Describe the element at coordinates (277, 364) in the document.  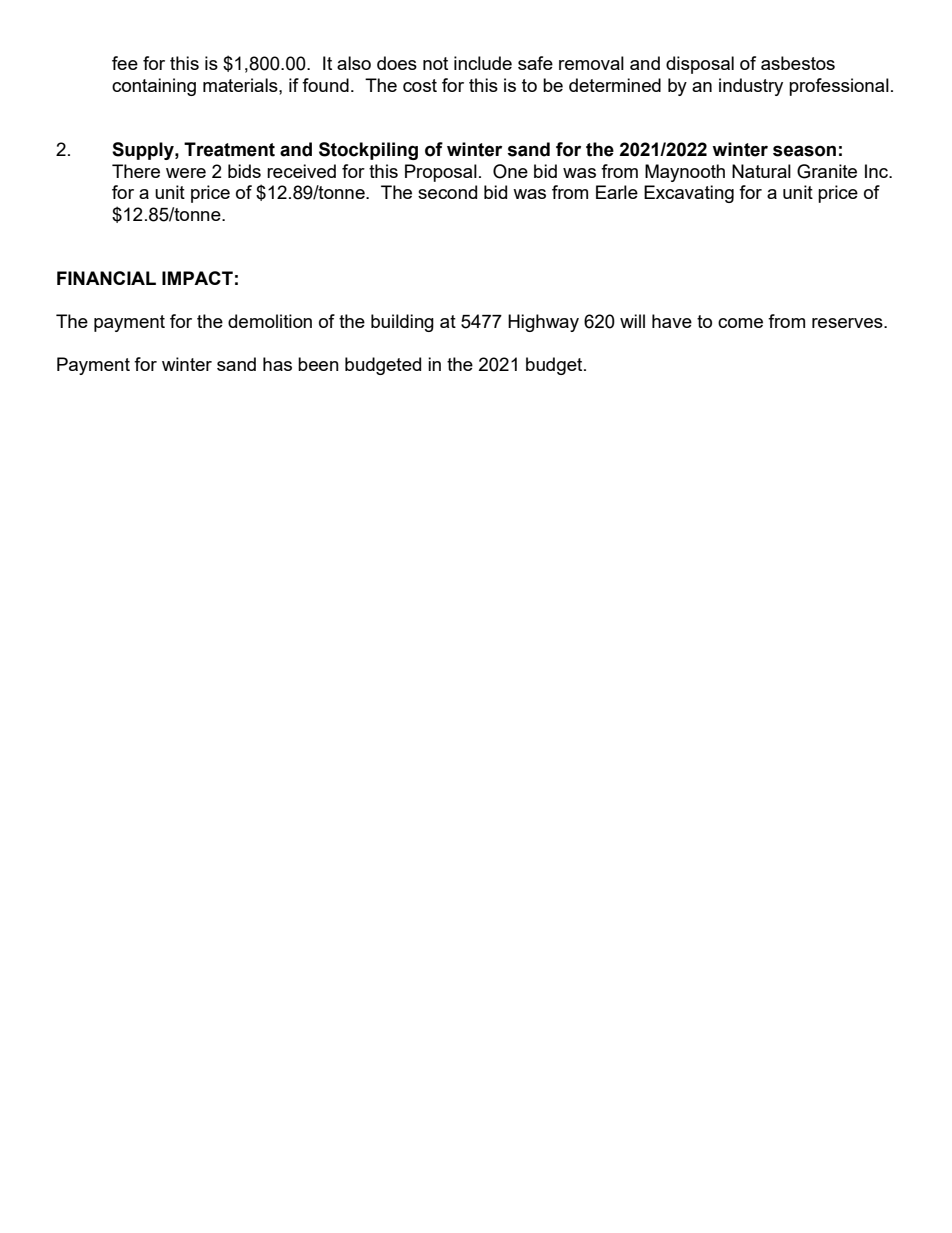
I see `has` at that location.
